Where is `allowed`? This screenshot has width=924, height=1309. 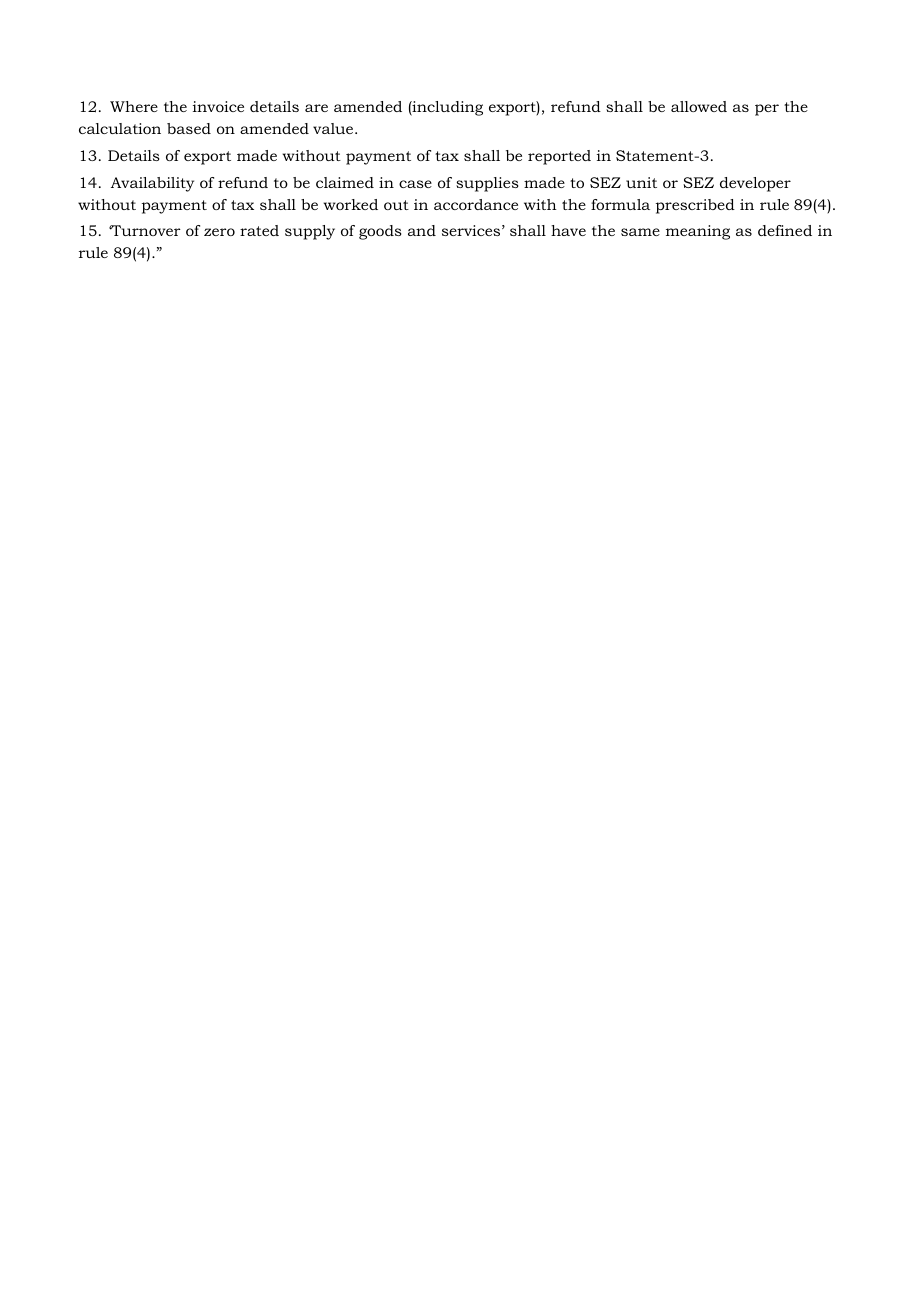 allowed is located at coordinates (699, 106).
